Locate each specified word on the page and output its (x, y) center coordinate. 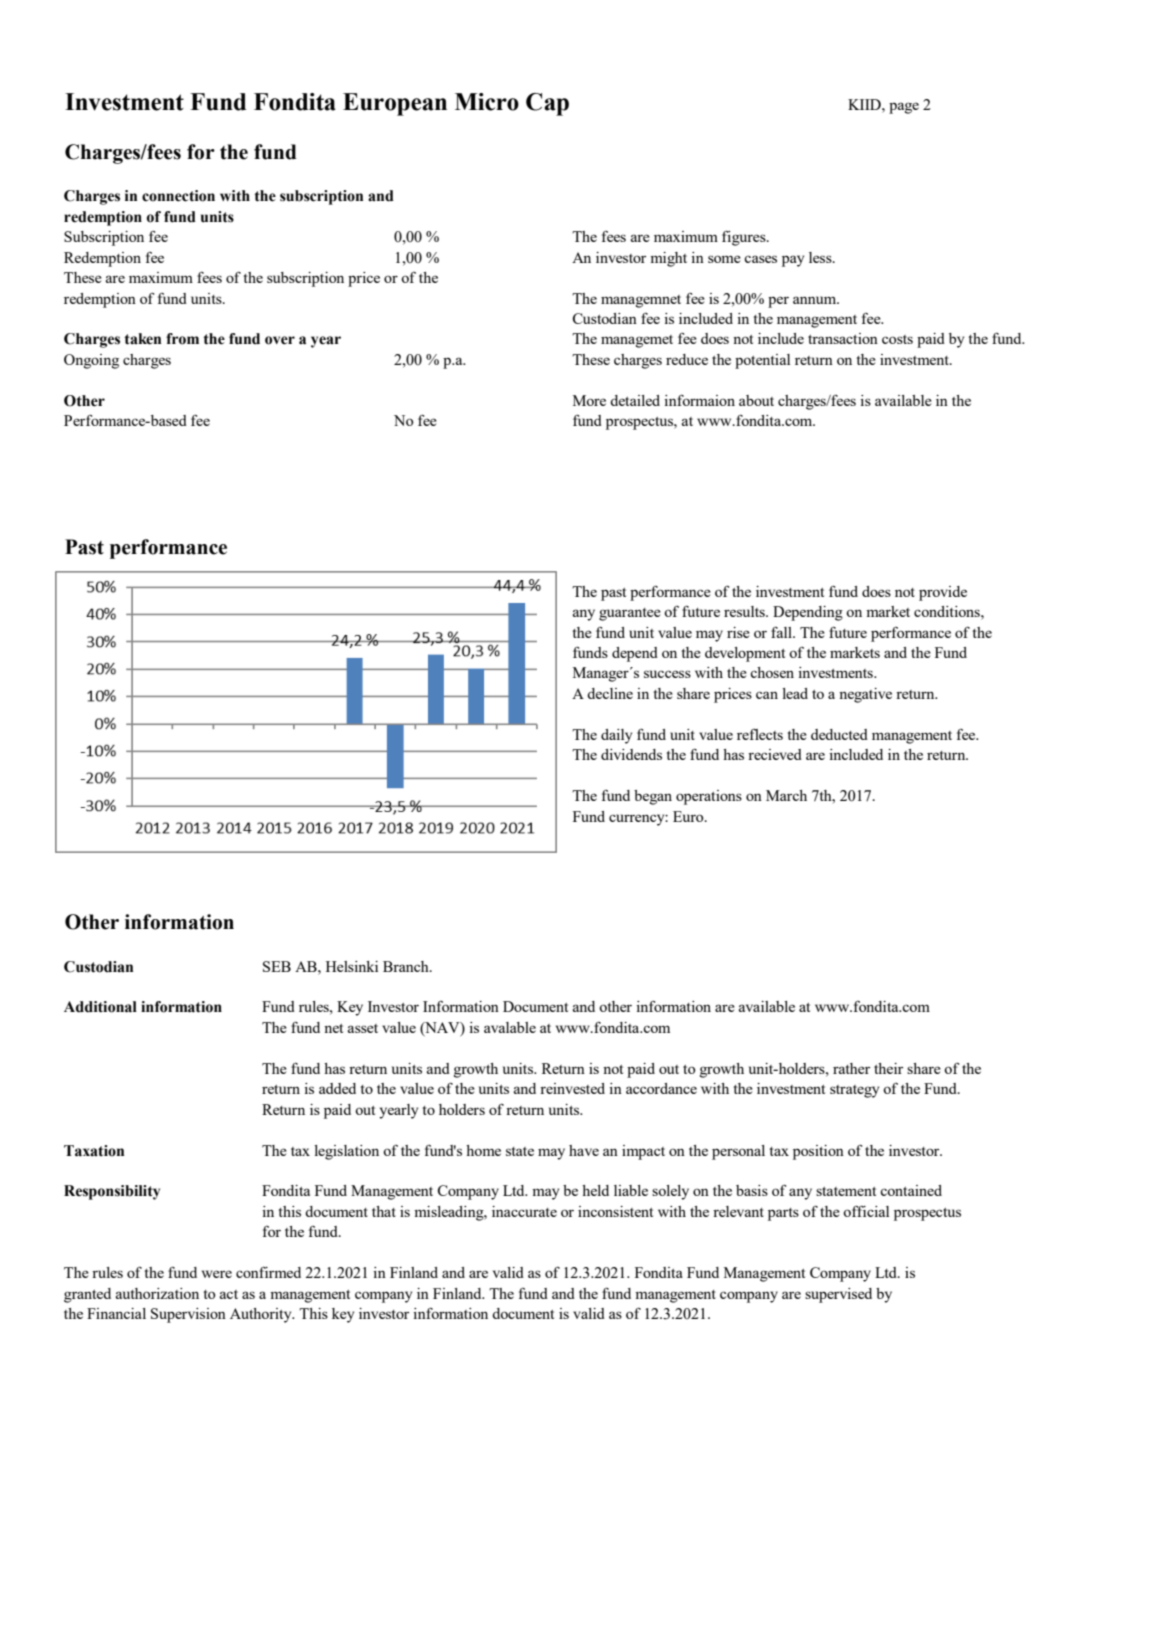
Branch (407, 966)
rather (851, 1068)
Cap (547, 104)
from (182, 339)
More (589, 400)
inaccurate (524, 1211)
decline (610, 693)
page (904, 108)
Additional (100, 1007)
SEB (277, 966)
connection (178, 196)
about (756, 400)
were (217, 1274)
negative (865, 695)
